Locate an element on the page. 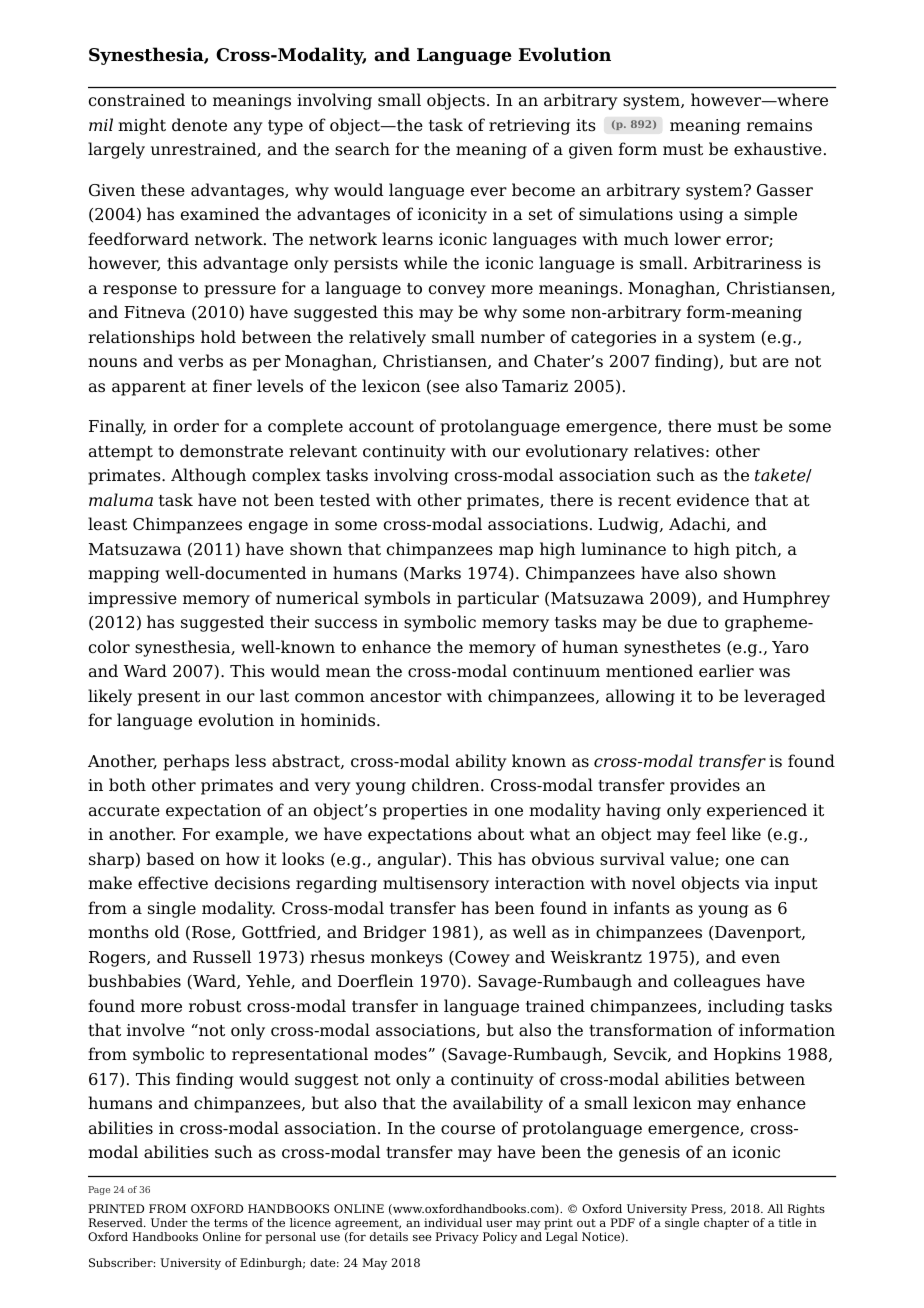 This document has height=1308, width=924. exhaustive is located at coordinates (778, 149).
